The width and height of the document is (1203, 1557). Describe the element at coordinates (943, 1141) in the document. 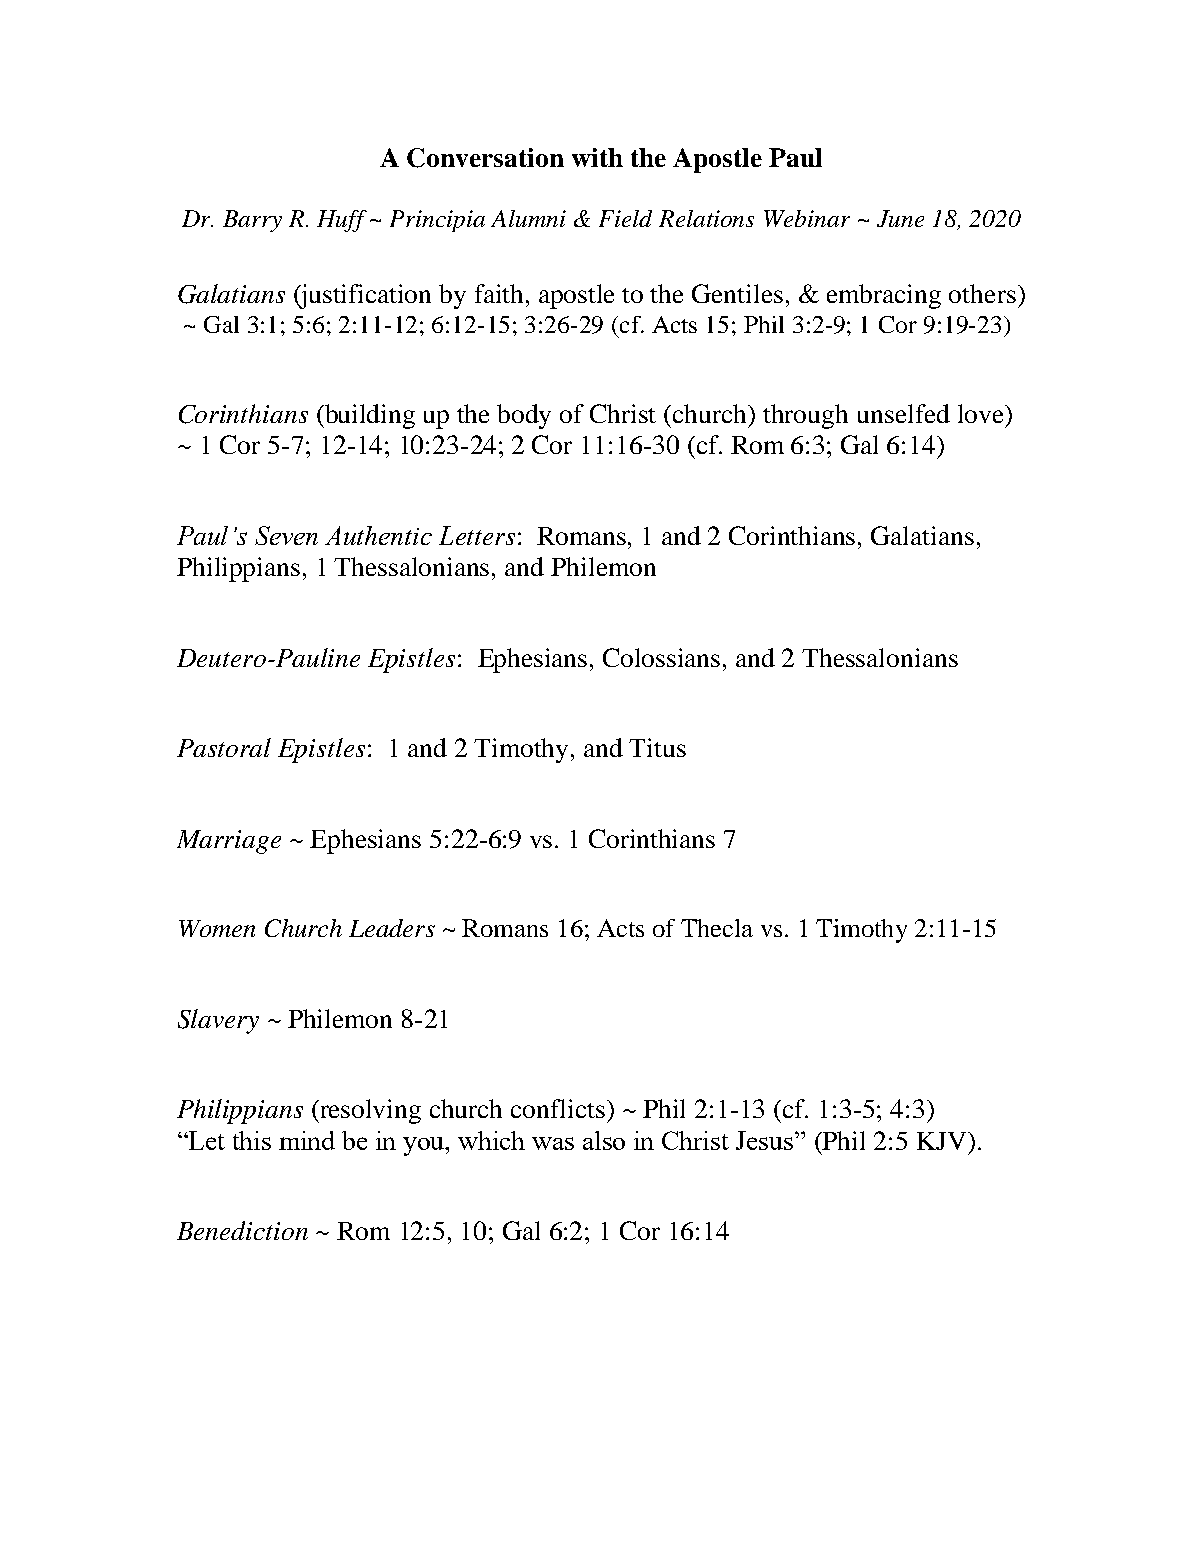

I see `KJV` at that location.
